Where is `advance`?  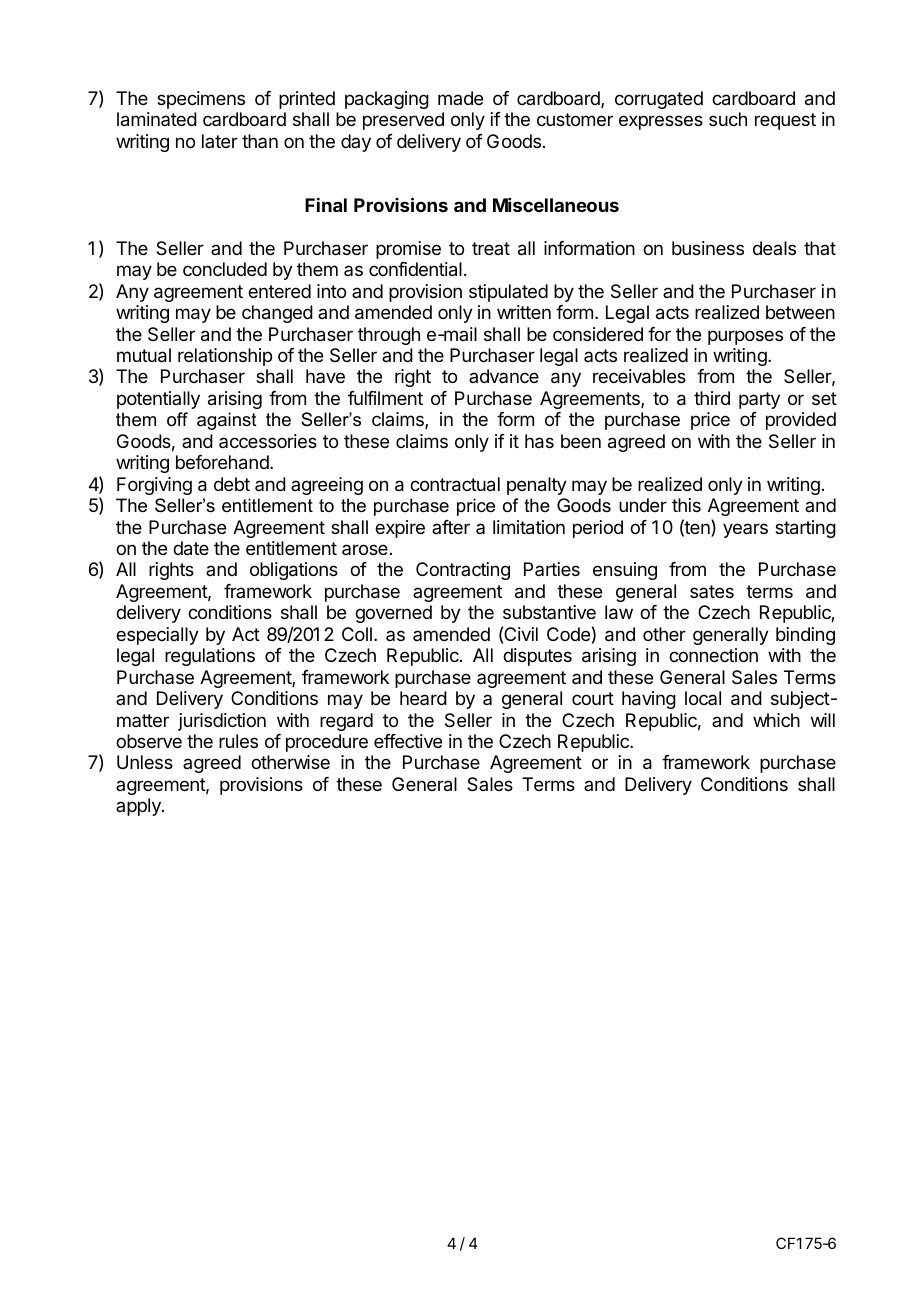
advance is located at coordinates (504, 376).
